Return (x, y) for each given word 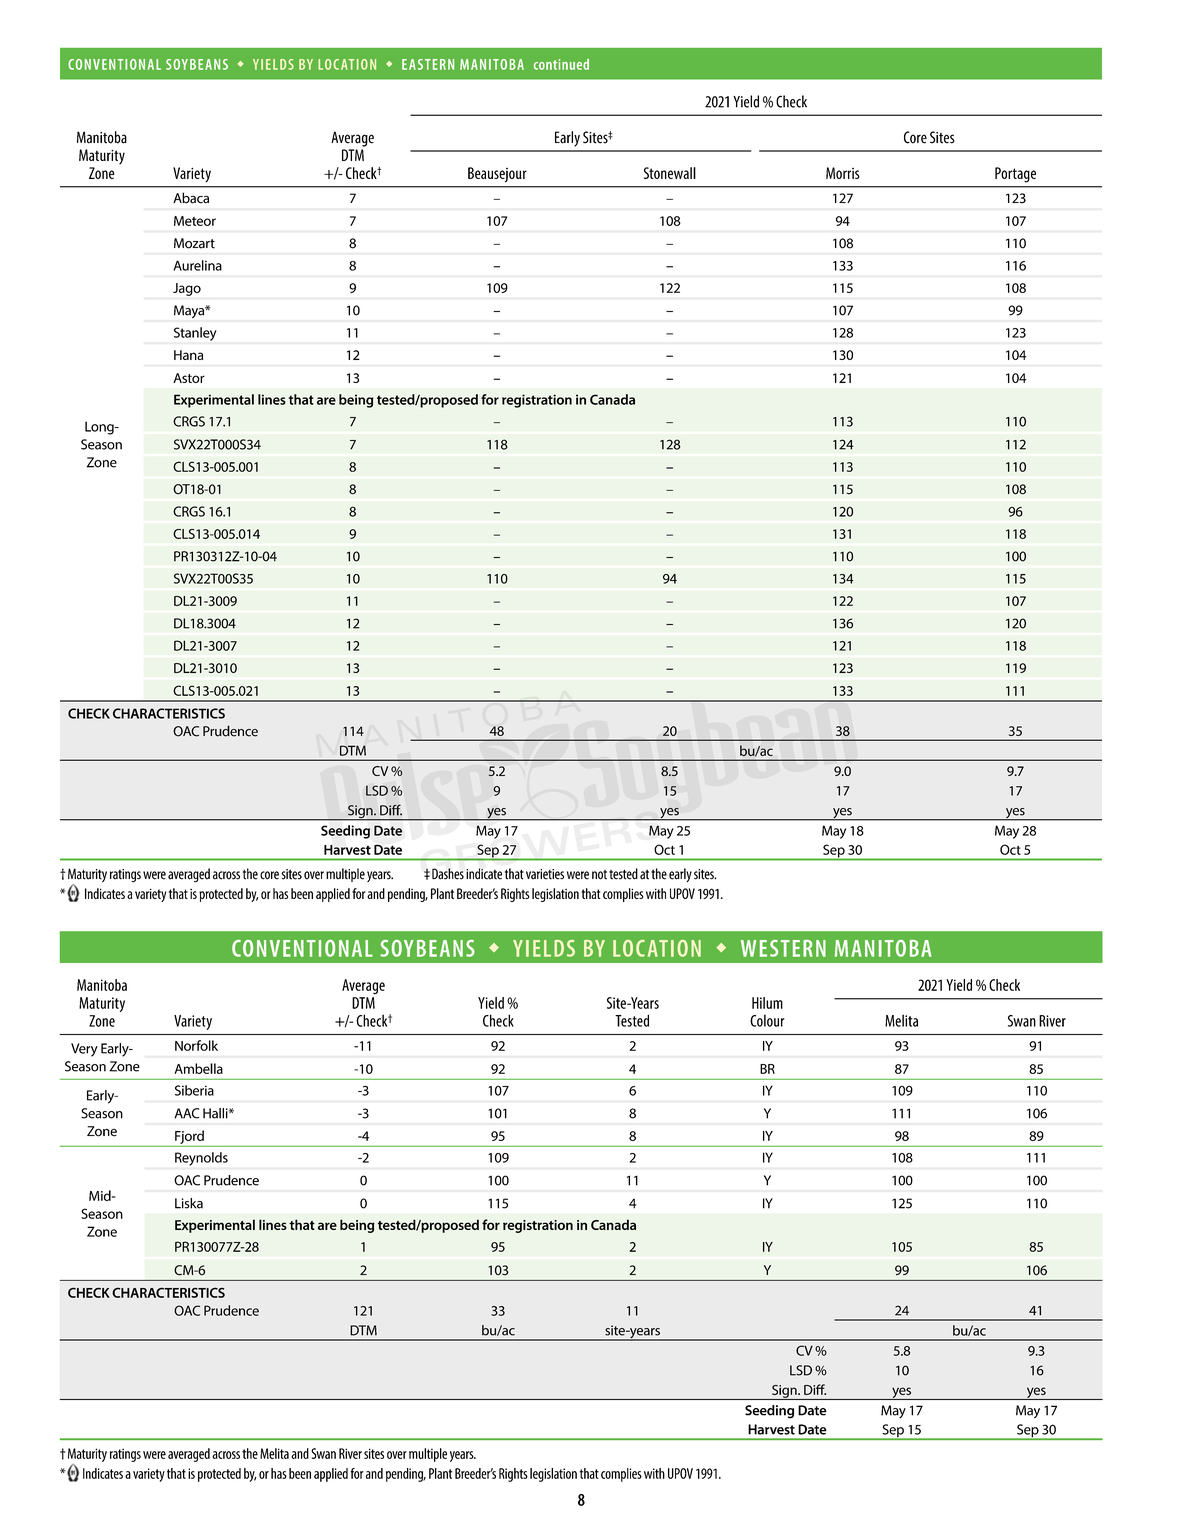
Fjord (189, 1137)
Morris (843, 173)
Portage (1015, 175)
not (599, 875)
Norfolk (196, 1045)
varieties (545, 874)
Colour (767, 1020)
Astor (189, 378)
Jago (187, 289)
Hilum (767, 1003)
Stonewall (670, 173)
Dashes (448, 874)
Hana (188, 355)
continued (561, 64)
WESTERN (783, 948)
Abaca (191, 198)
